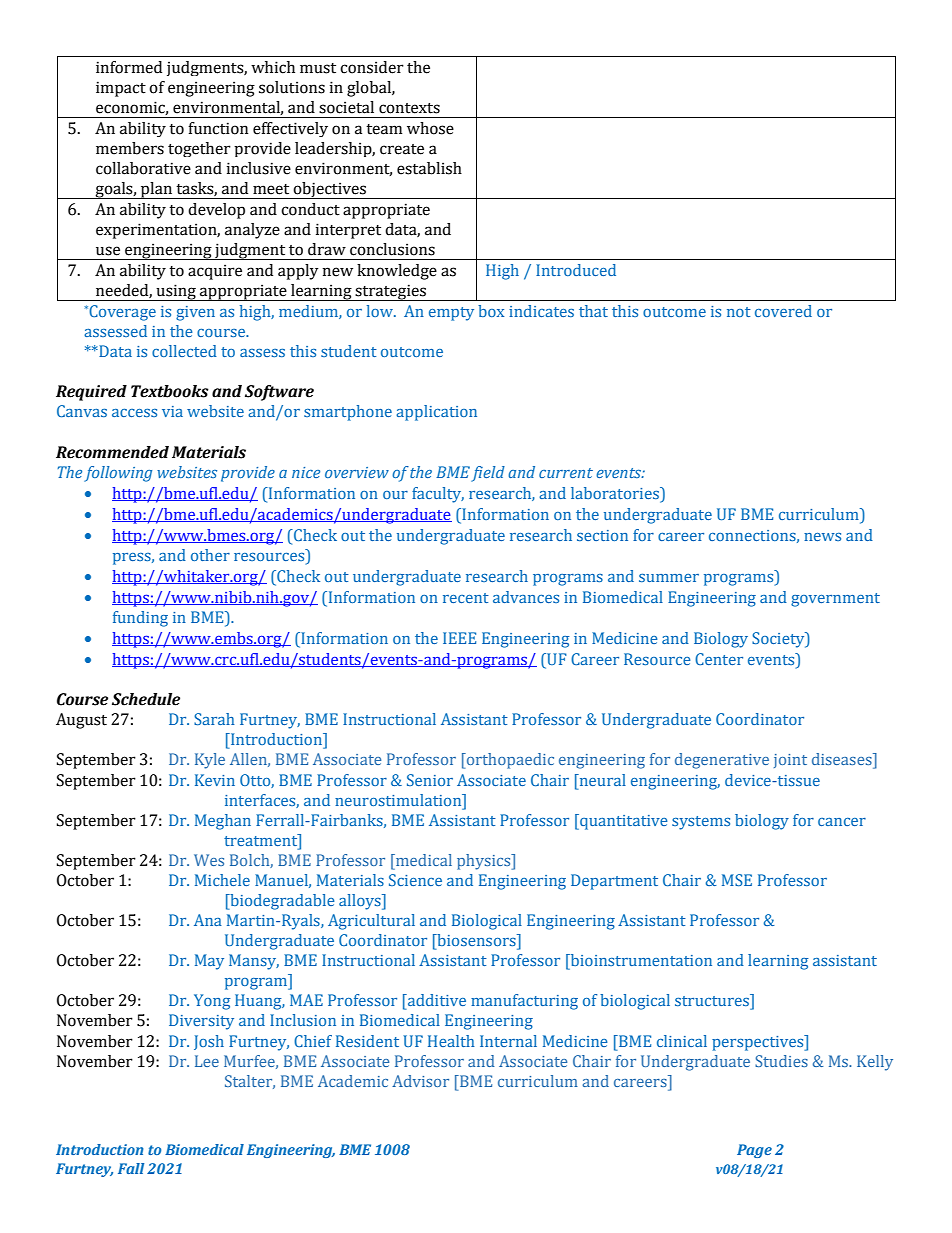  I want to click on via, so click(172, 411).
